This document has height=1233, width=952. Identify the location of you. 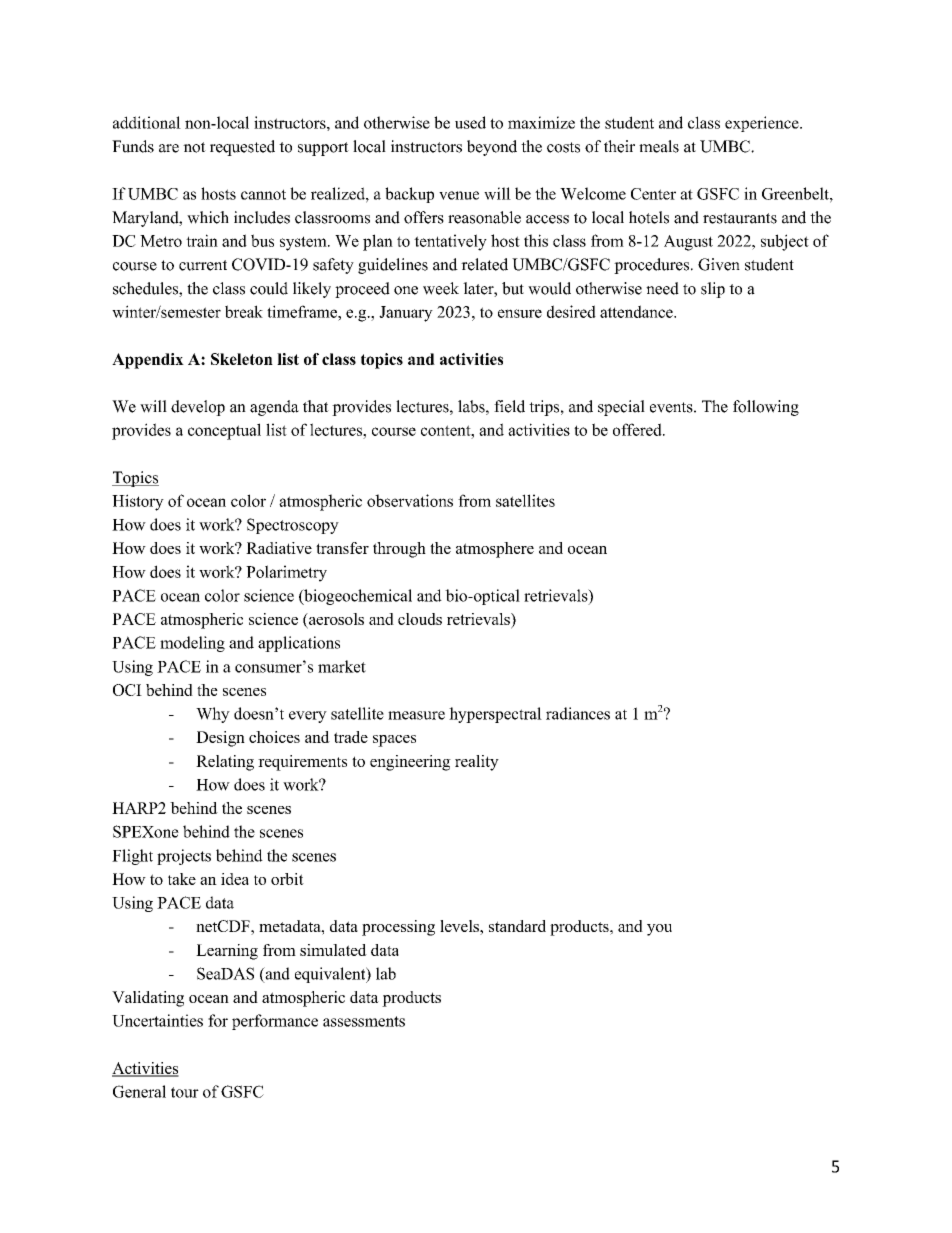
(659, 930).
